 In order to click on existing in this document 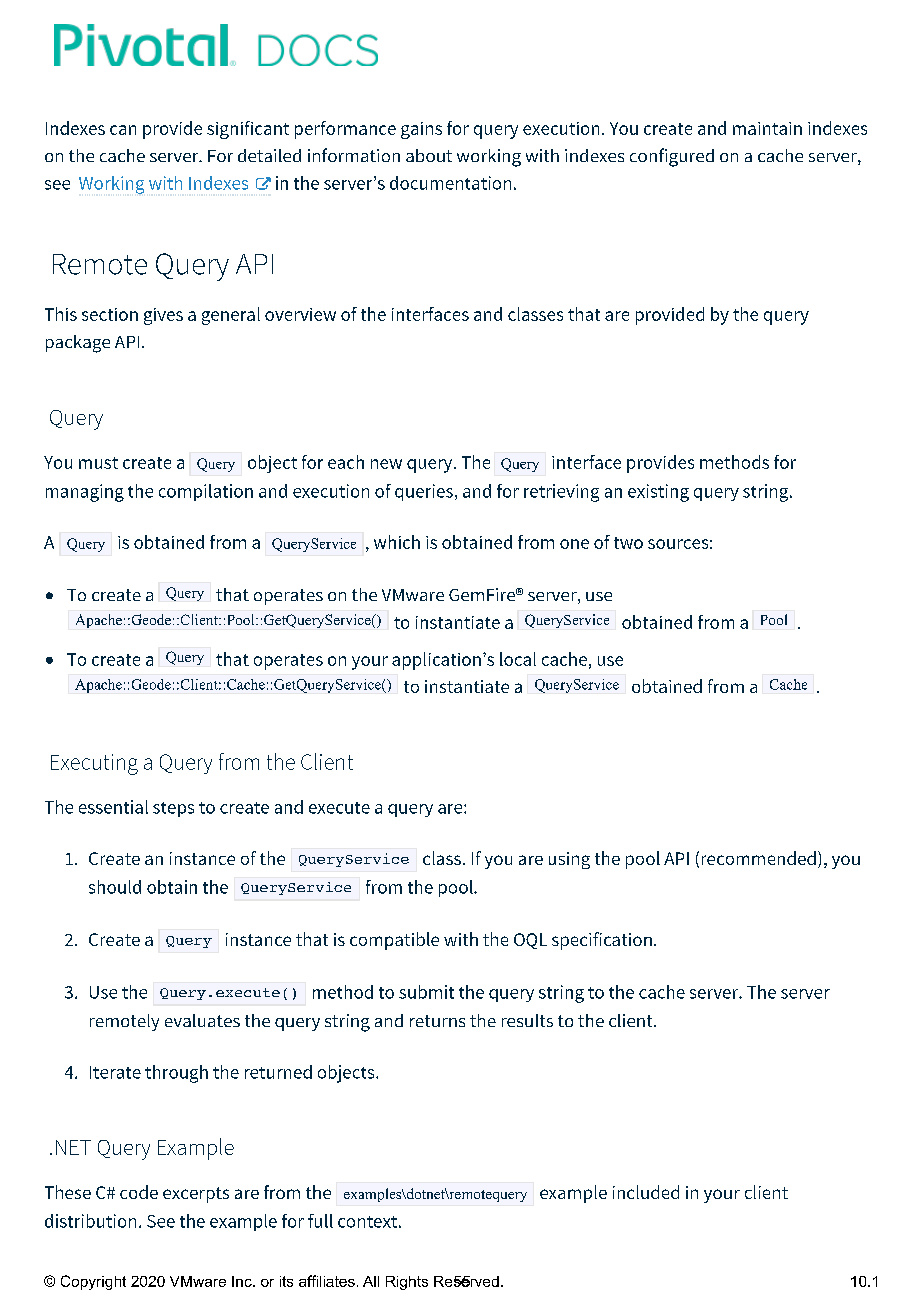, I will do `click(658, 493)`.
